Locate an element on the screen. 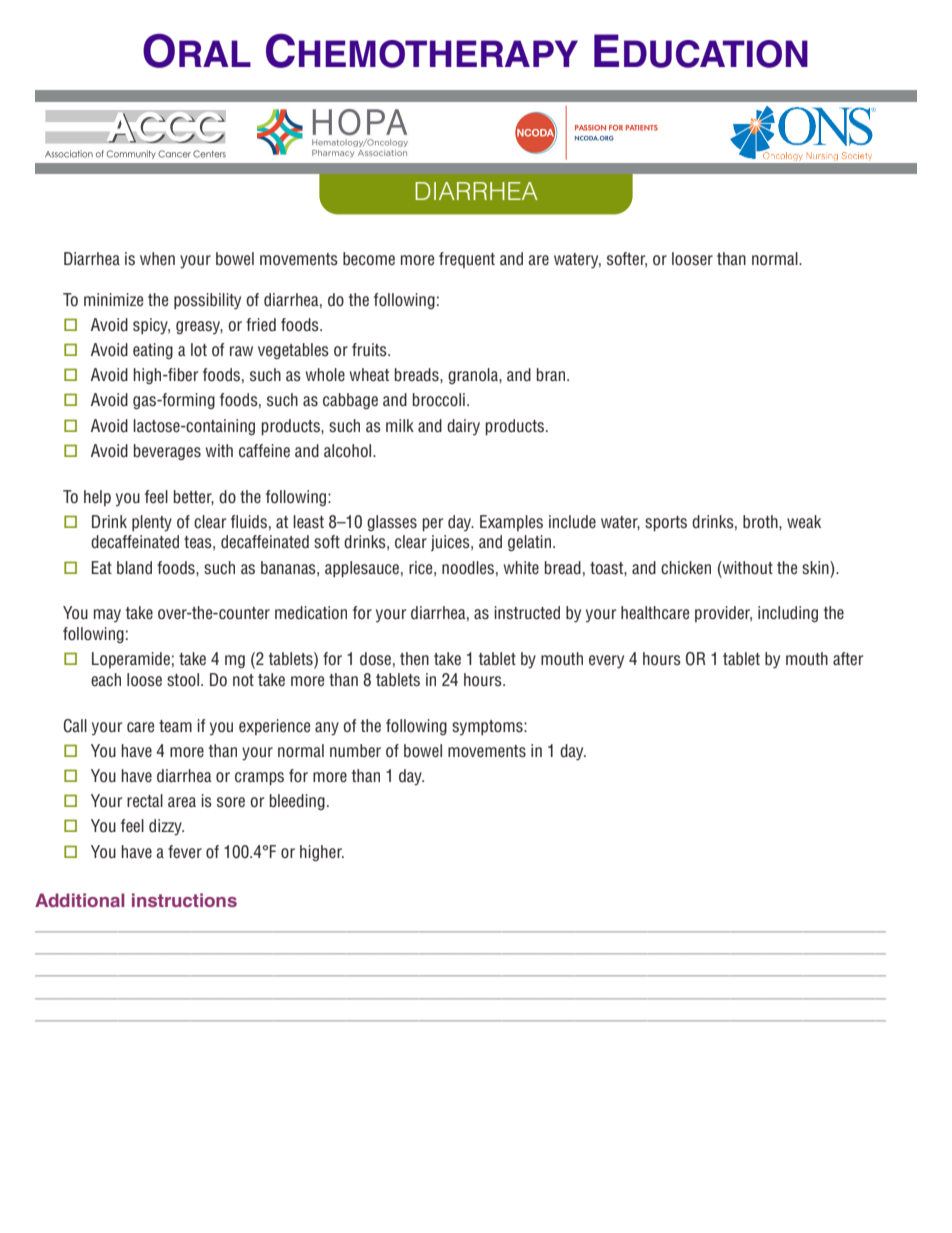 Image resolution: width=952 pixels, height=1233 pixels. after is located at coordinates (848, 658).
